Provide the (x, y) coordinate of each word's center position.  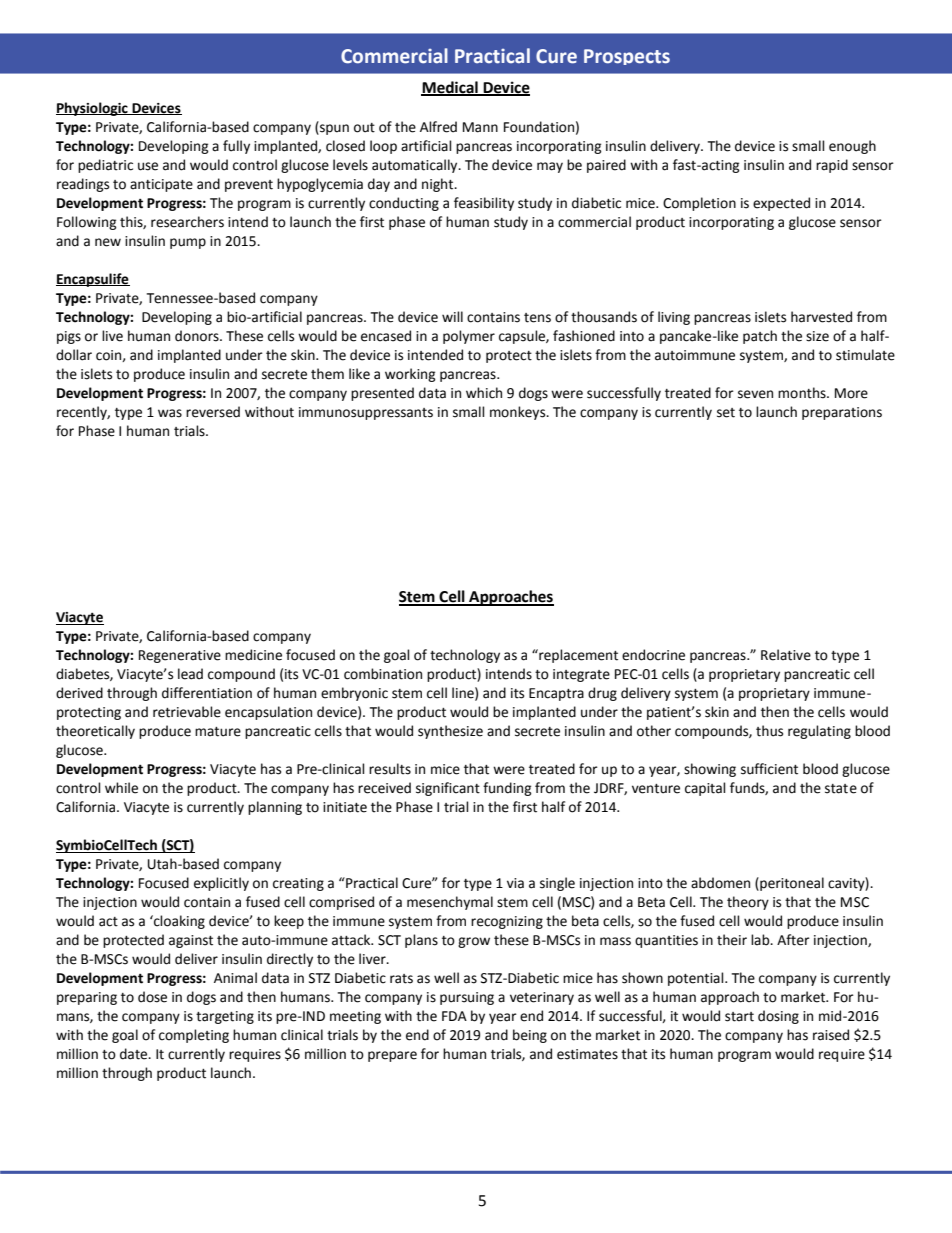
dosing (778, 1017)
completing (194, 1036)
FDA (454, 1016)
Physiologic (93, 109)
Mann (480, 127)
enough (852, 147)
